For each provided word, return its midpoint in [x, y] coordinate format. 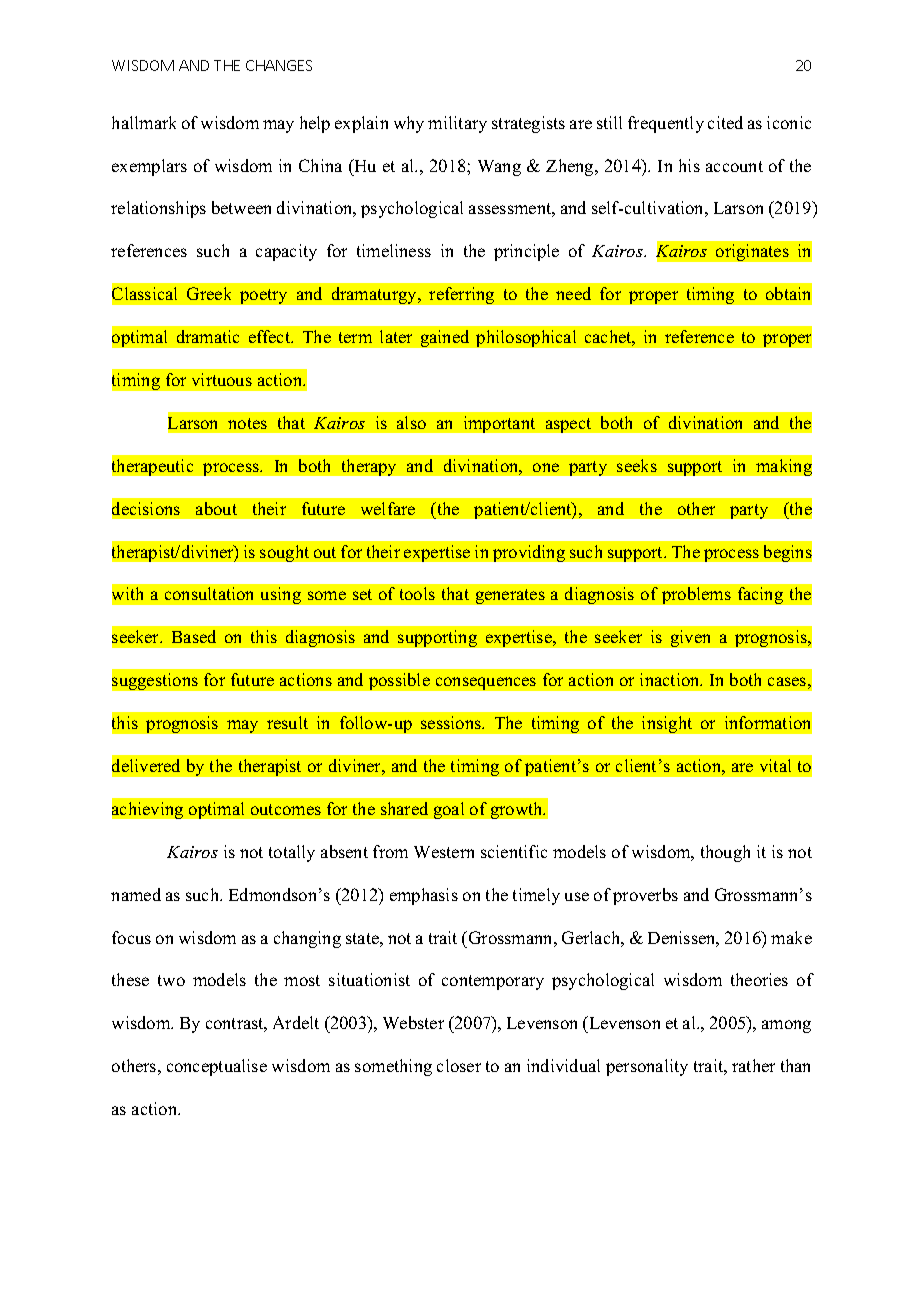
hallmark [144, 122]
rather [753, 1065]
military [457, 124]
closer [459, 1065]
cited [725, 122]
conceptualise [217, 1067]
